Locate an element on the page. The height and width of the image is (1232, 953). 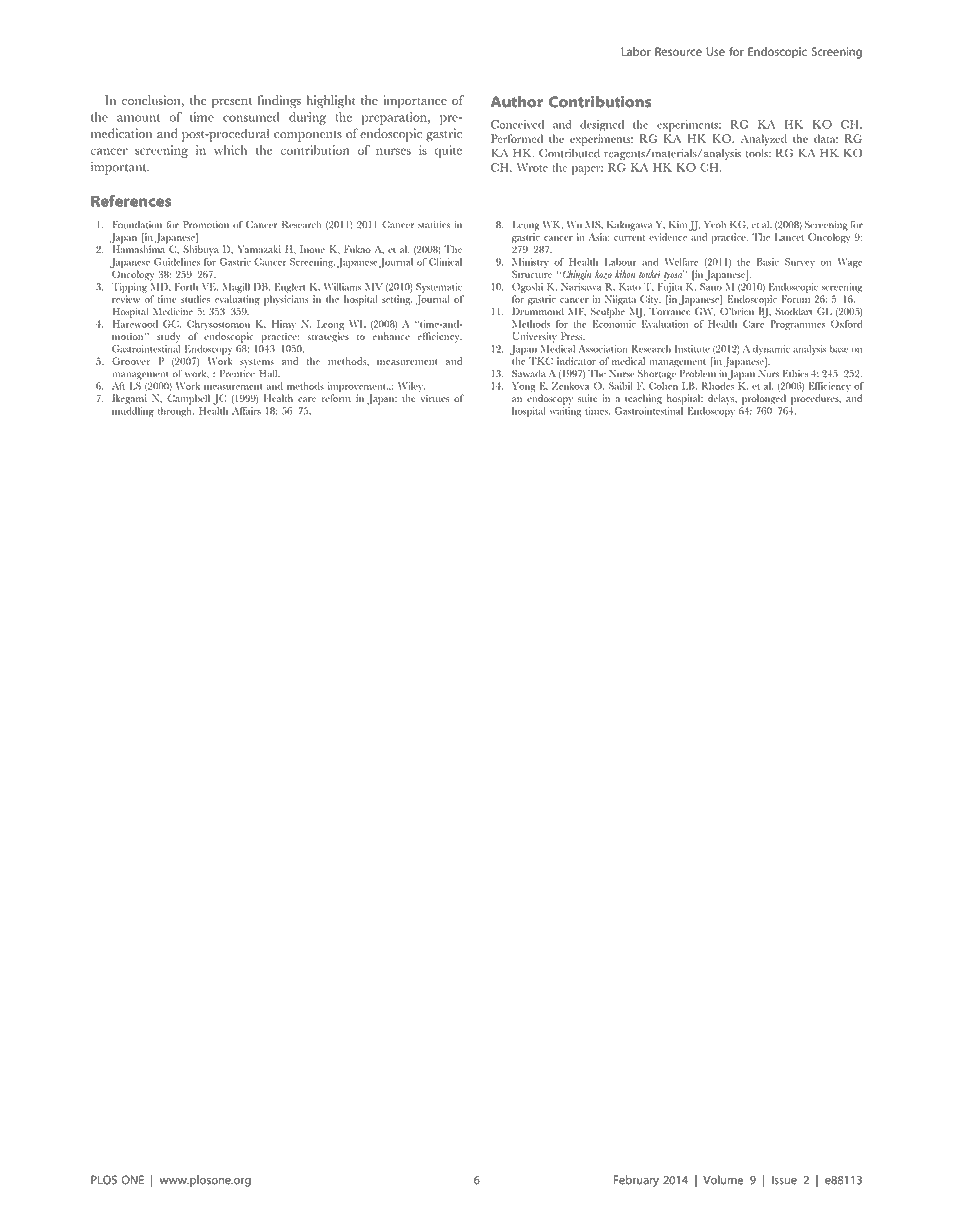
February is located at coordinates (636, 1181).
